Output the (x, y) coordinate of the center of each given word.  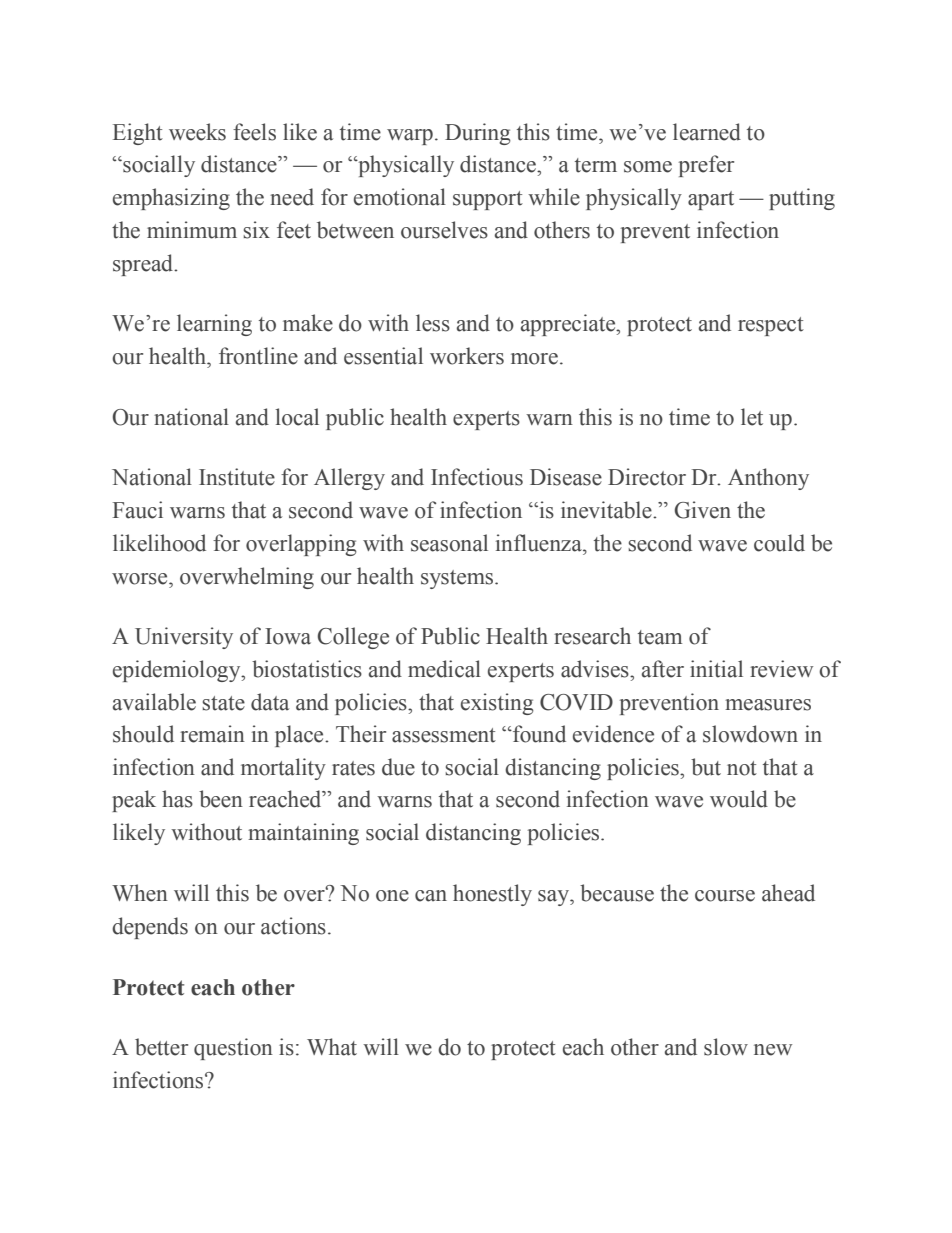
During (478, 134)
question (233, 1049)
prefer (706, 166)
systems (458, 579)
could (779, 543)
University (184, 638)
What (332, 1047)
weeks (197, 132)
